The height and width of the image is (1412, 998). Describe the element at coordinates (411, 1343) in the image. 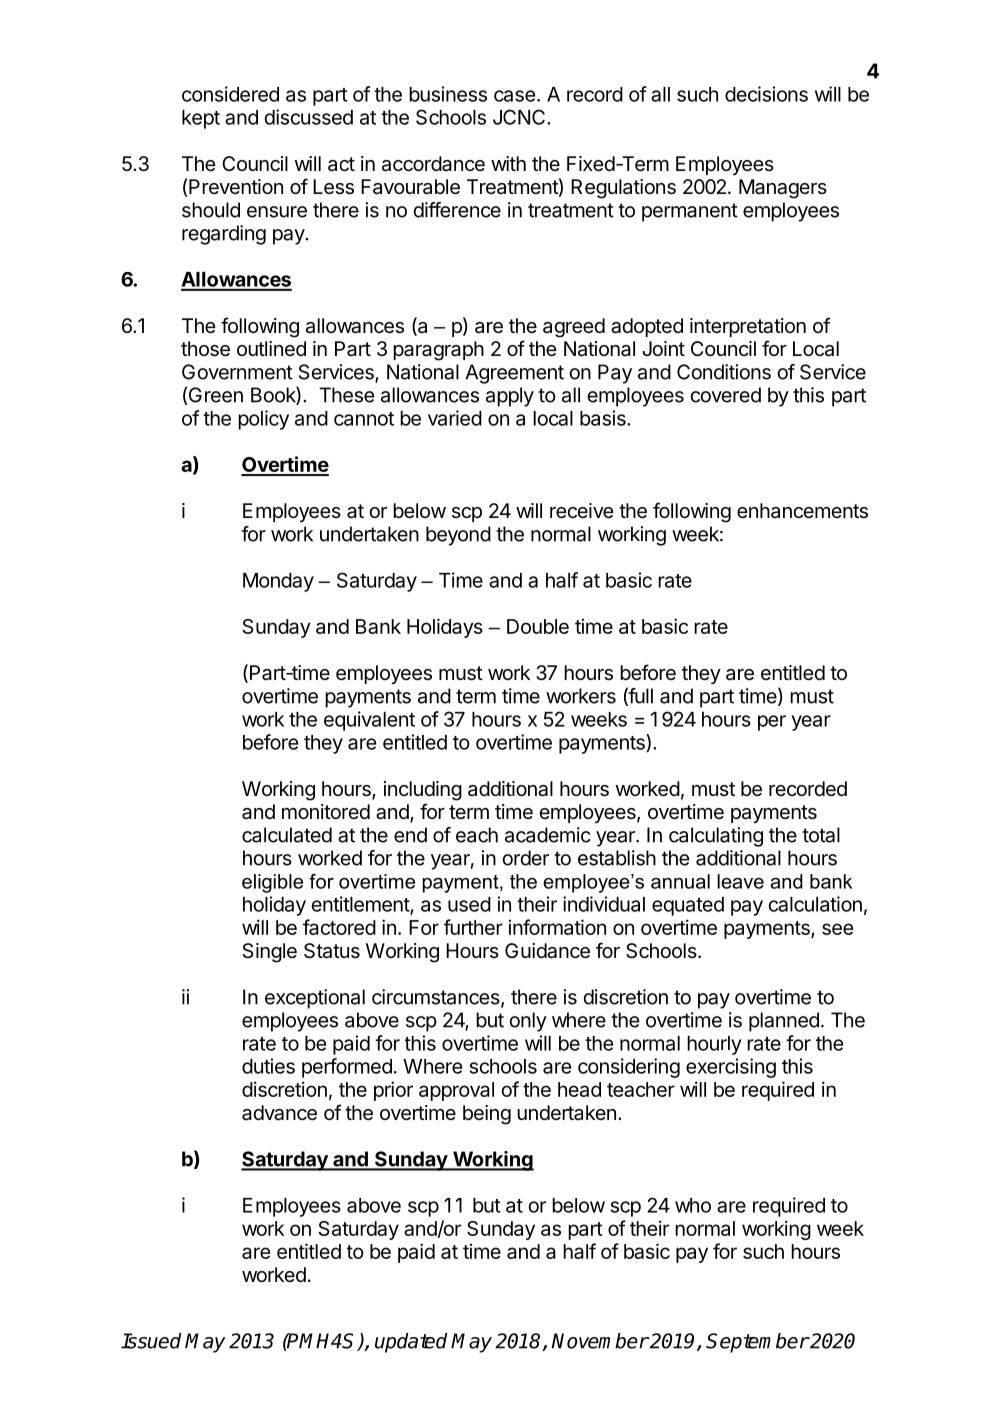

I see `updated` at that location.
